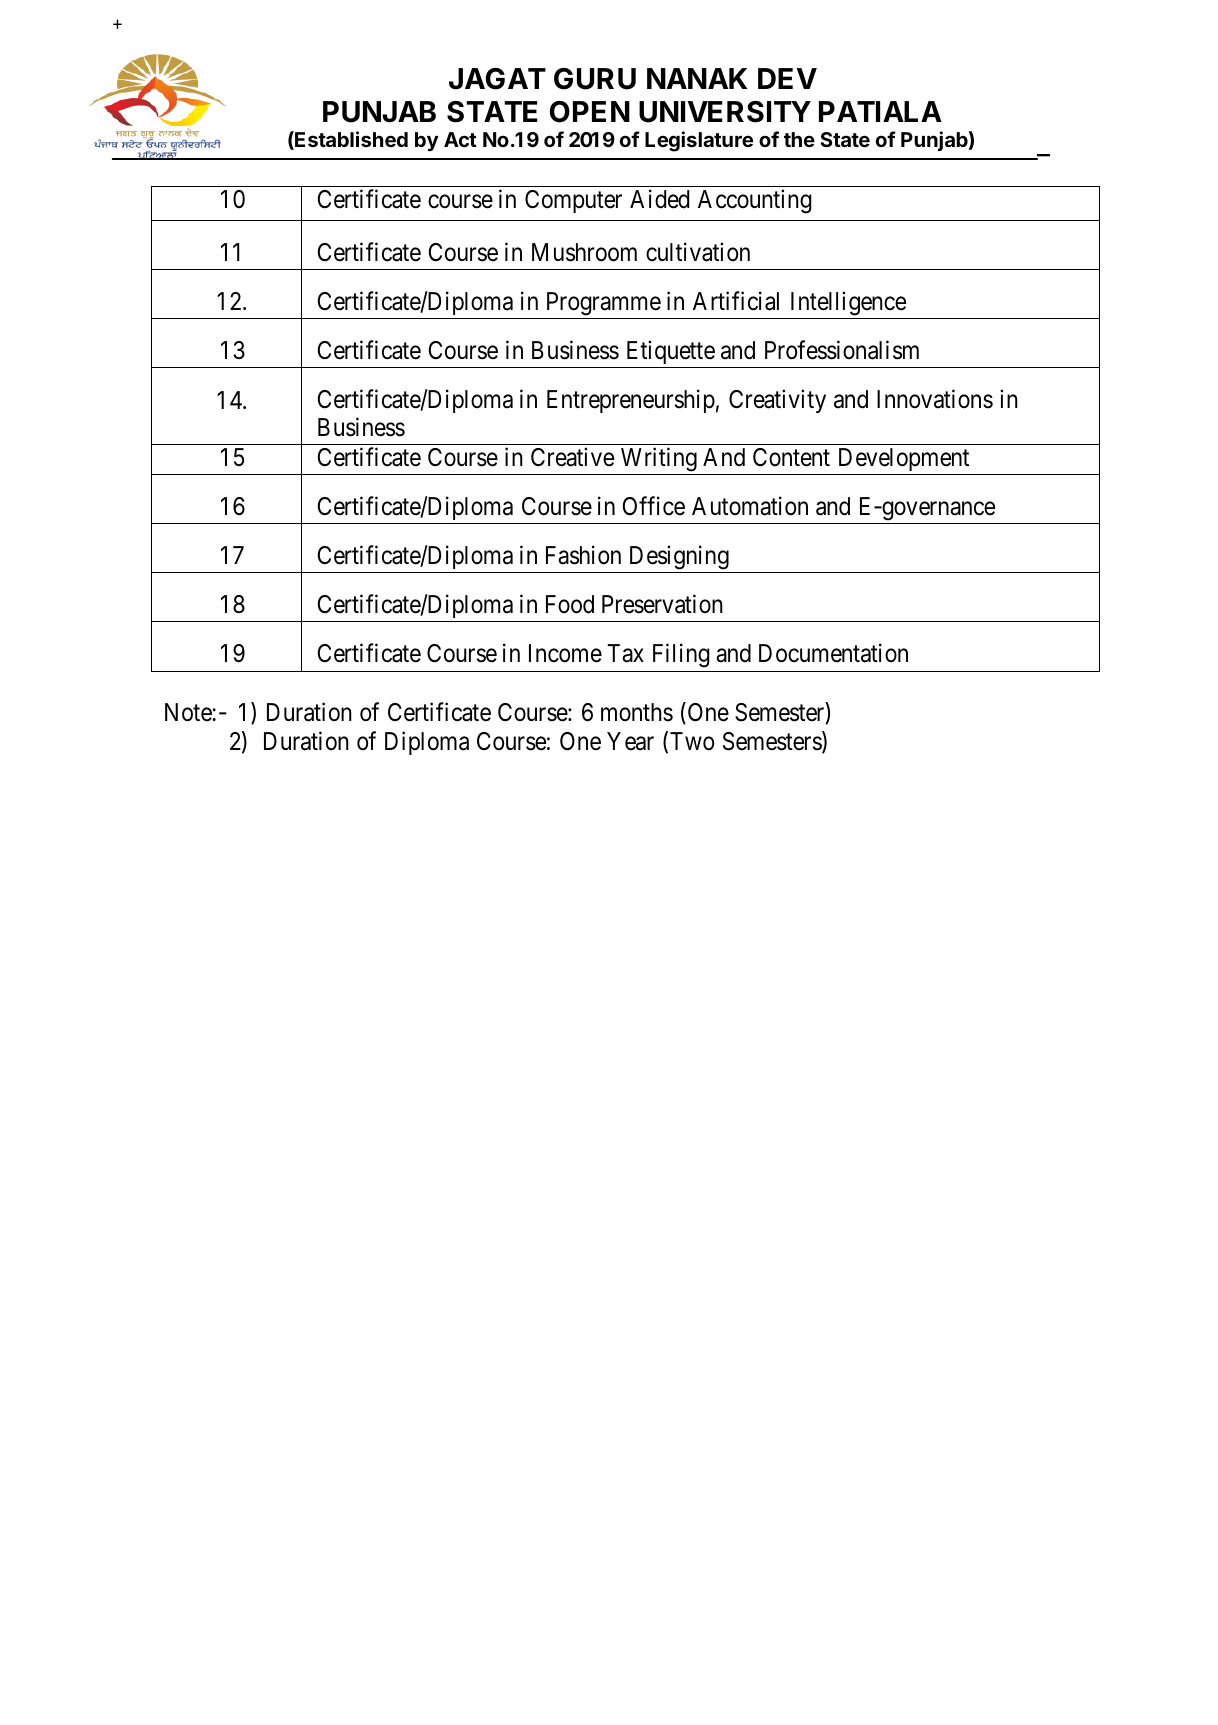  What do you see at coordinates (630, 741) in the screenshot?
I see `Year` at bounding box center [630, 741].
